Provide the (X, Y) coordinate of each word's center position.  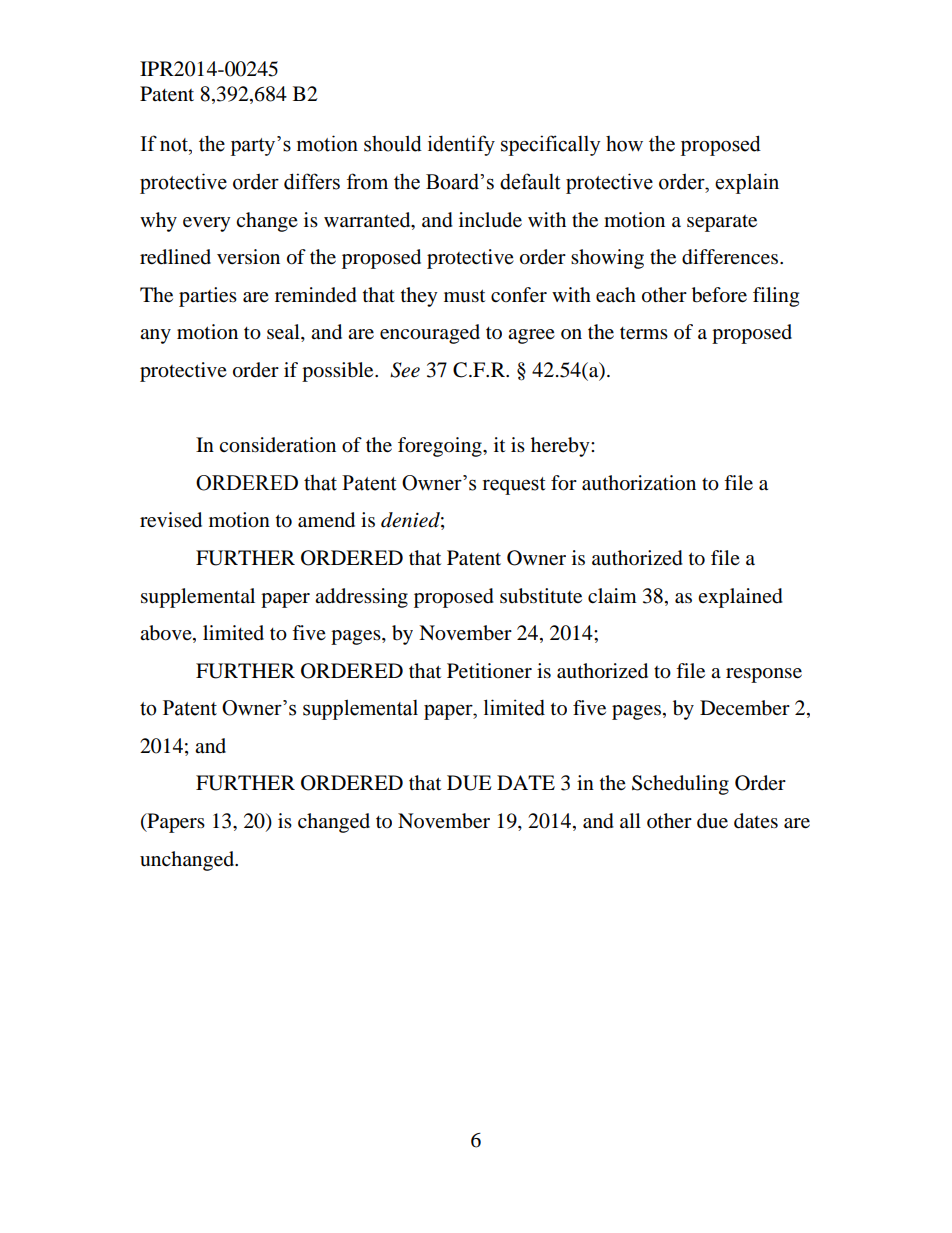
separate (722, 223)
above (167, 634)
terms (644, 333)
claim (612, 596)
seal (284, 333)
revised (171, 520)
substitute (541, 596)
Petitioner (489, 671)
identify (461, 145)
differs (312, 181)
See (405, 370)
